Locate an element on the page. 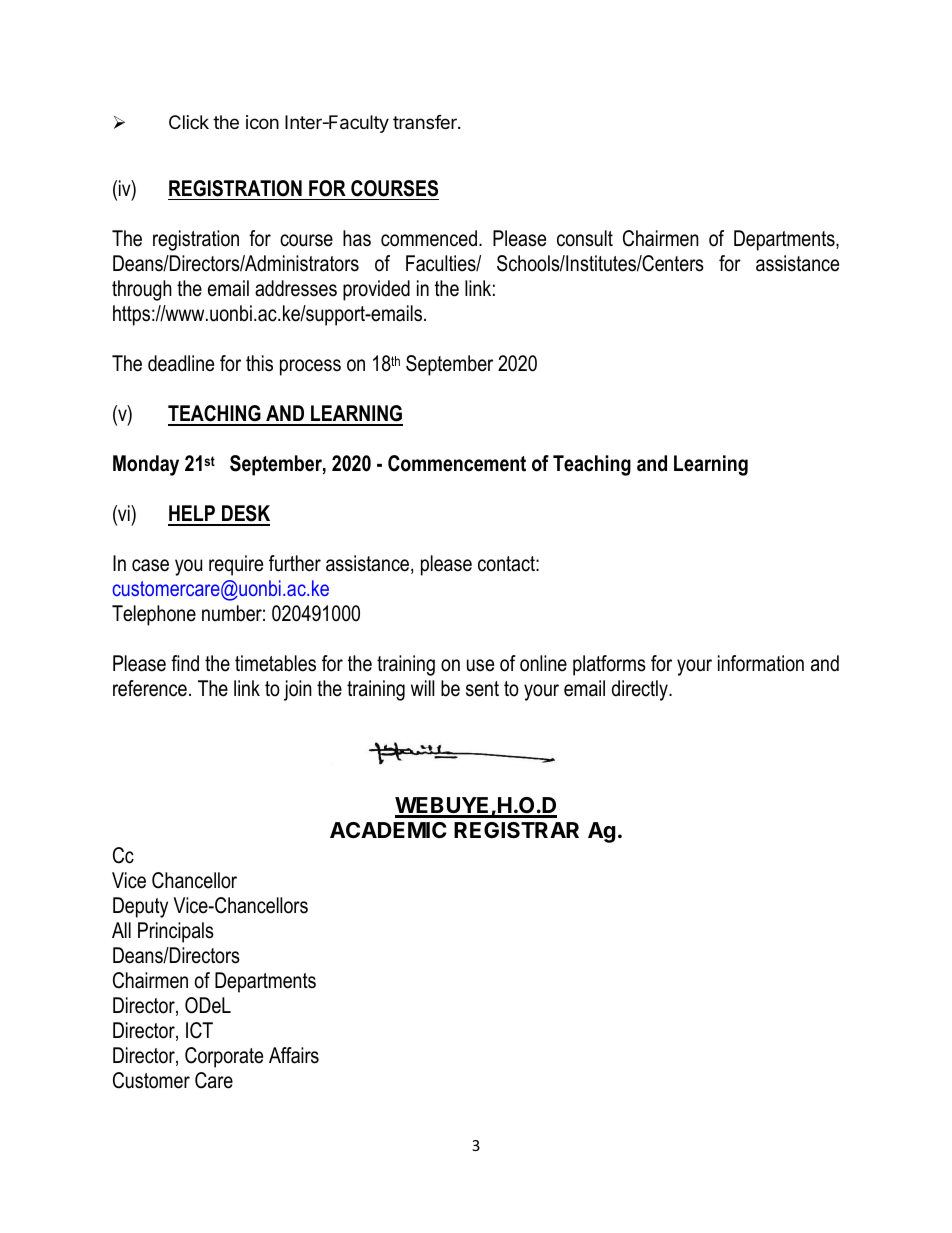 The height and width of the image is (1233, 952). reference is located at coordinates (150, 688).
